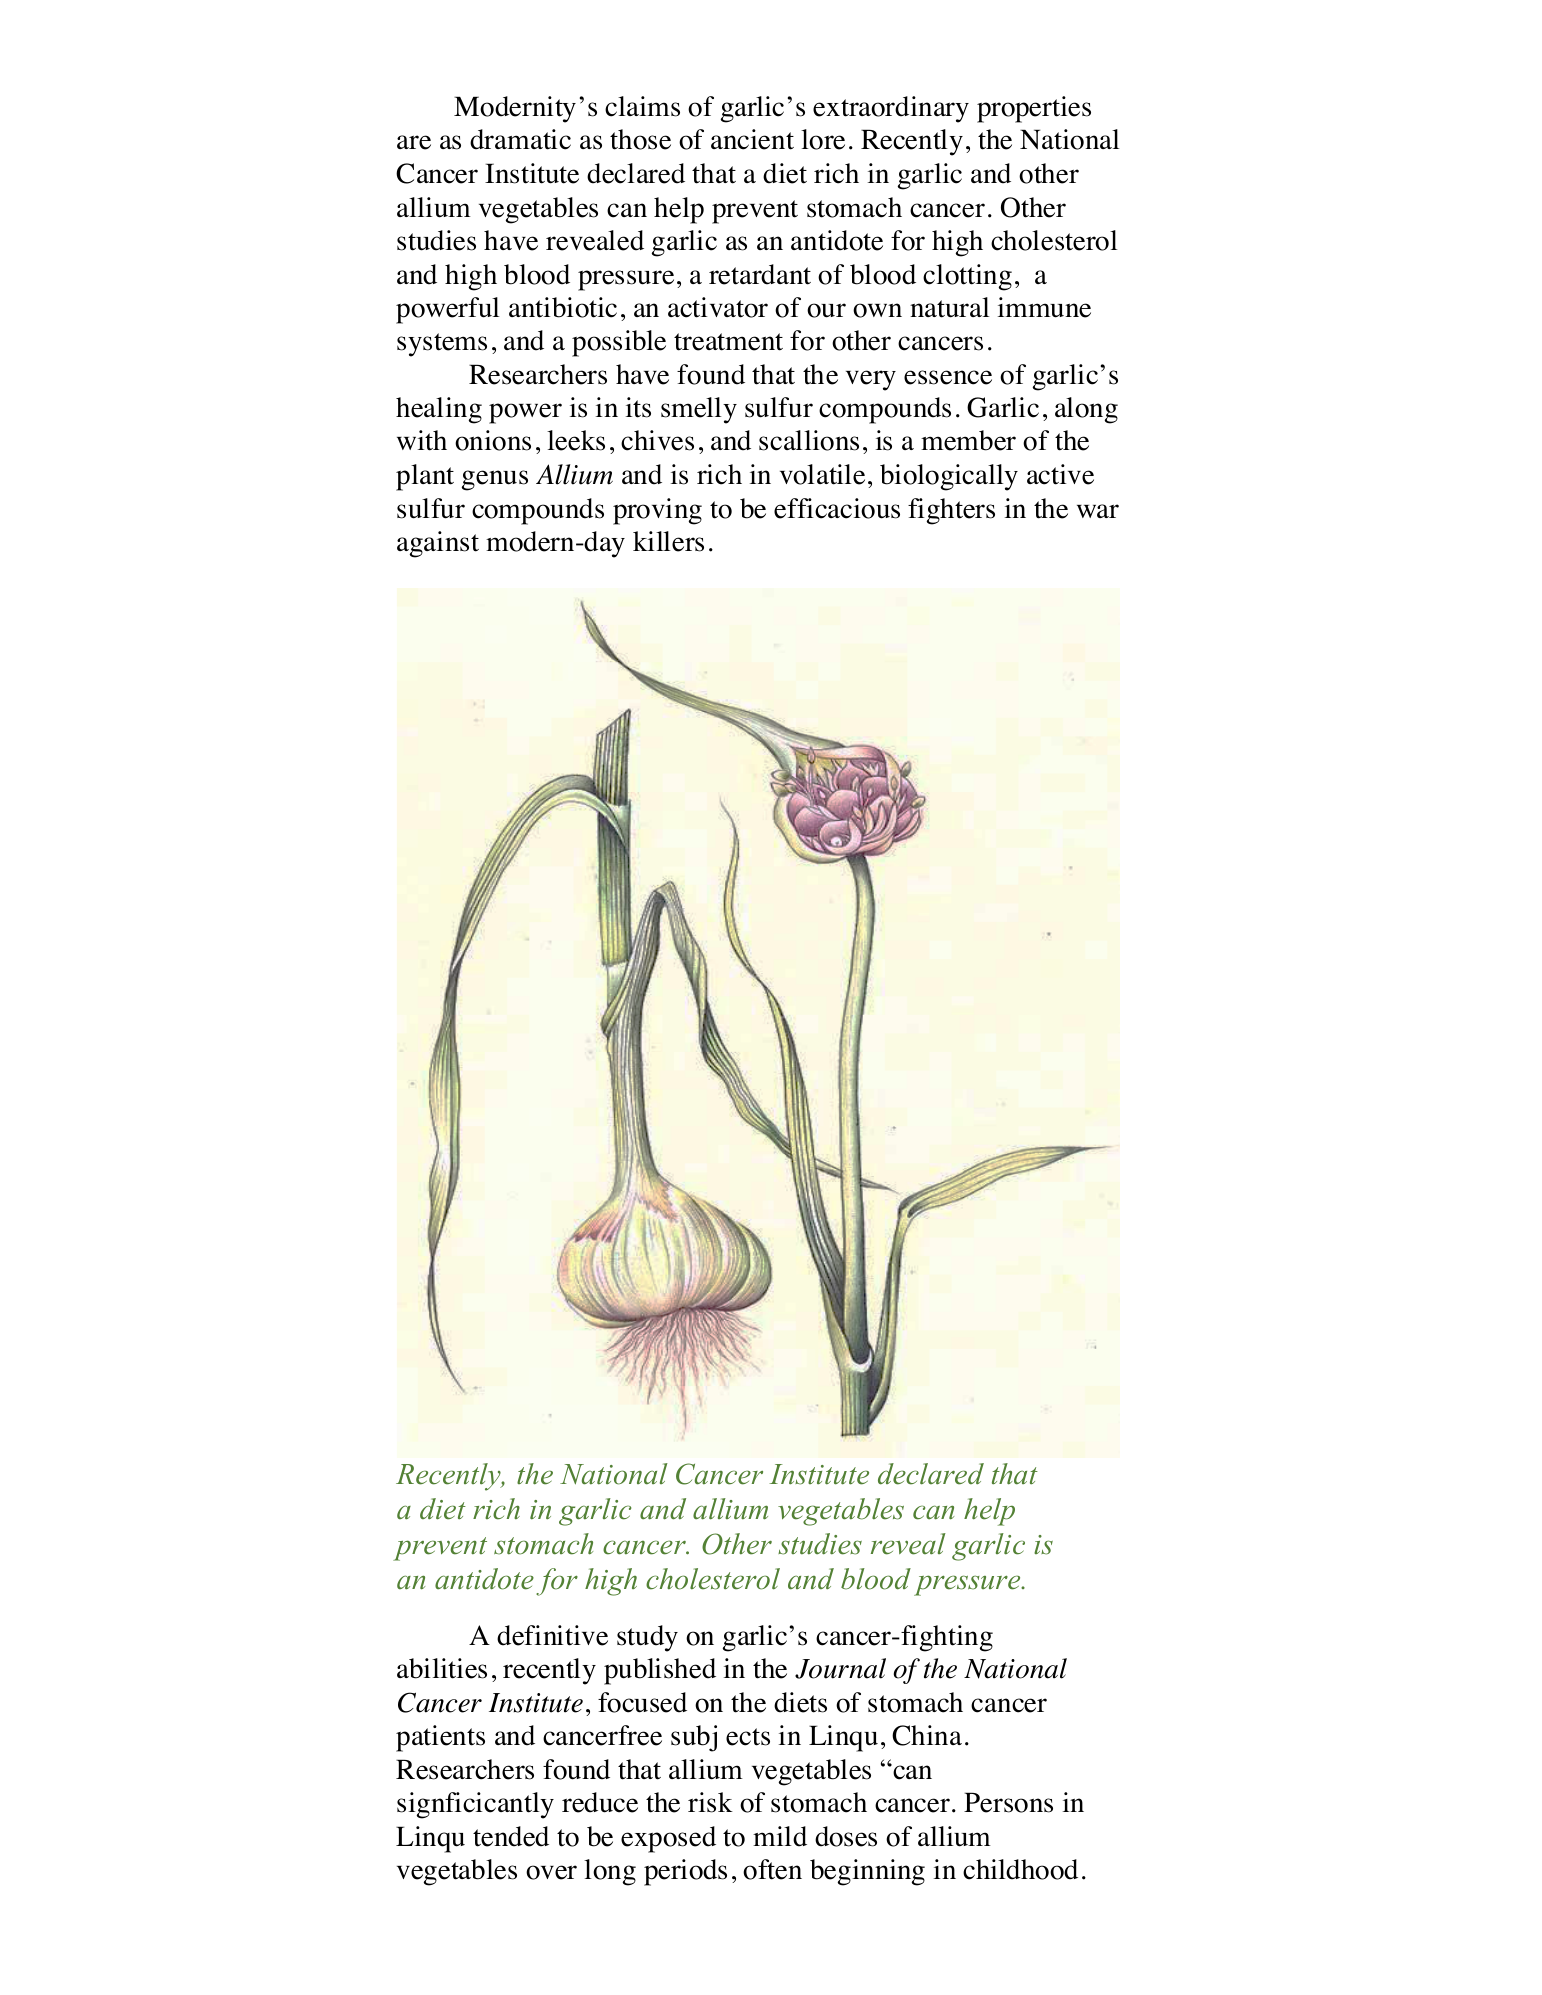 The height and width of the page is (1995, 1542). I want to click on study, so click(647, 1638).
